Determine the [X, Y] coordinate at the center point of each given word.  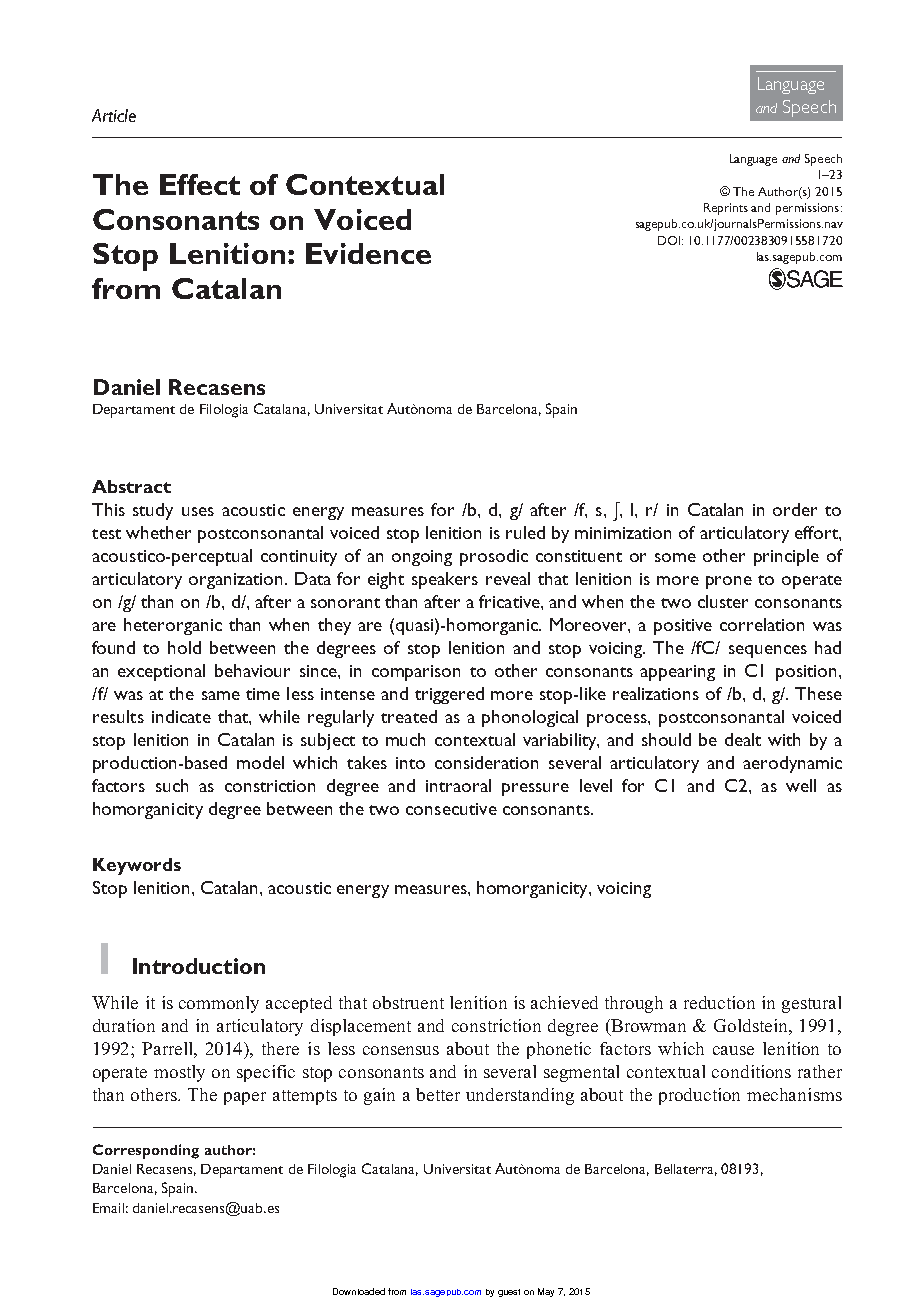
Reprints [726, 209]
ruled [525, 532]
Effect [200, 184]
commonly [219, 1004]
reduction [719, 1002]
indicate [181, 716]
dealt [743, 739]
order [795, 509]
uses [198, 511]
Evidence [368, 253]
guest [509, 1293]
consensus [401, 1050]
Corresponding [146, 1151]
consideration [486, 762]
